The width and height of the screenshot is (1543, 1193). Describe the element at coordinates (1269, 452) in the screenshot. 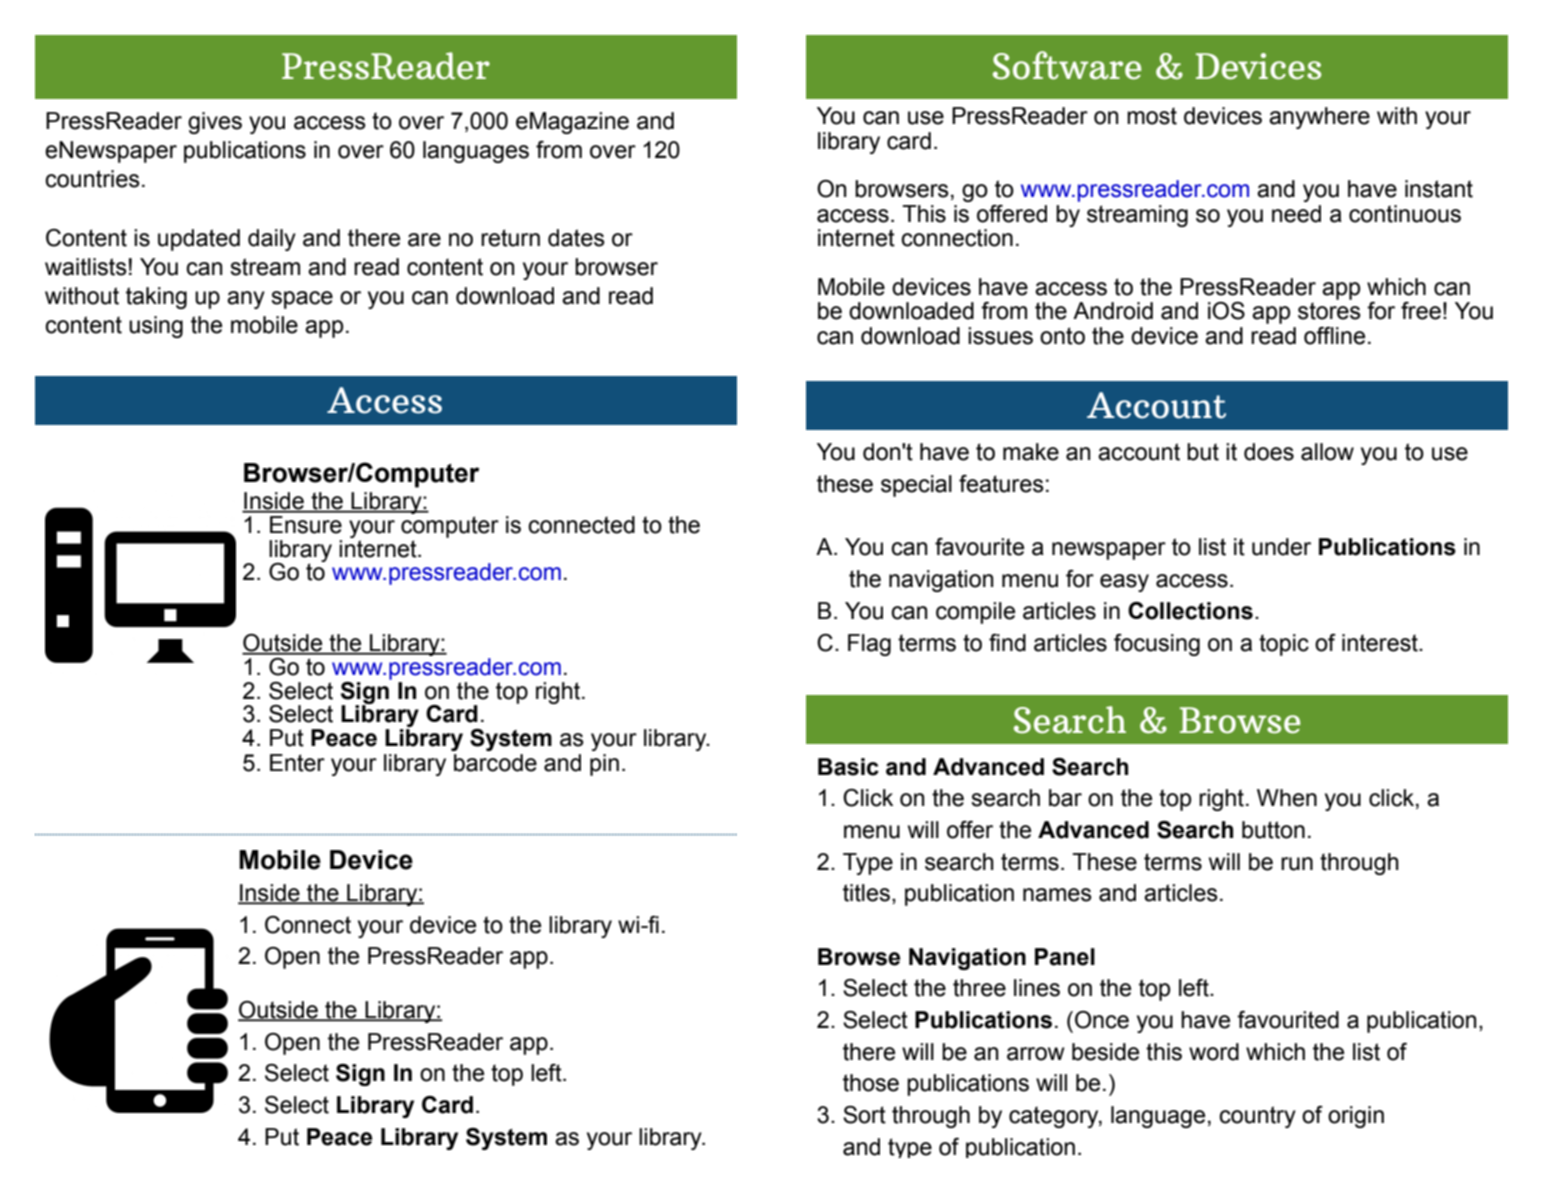

I see `does` at that location.
